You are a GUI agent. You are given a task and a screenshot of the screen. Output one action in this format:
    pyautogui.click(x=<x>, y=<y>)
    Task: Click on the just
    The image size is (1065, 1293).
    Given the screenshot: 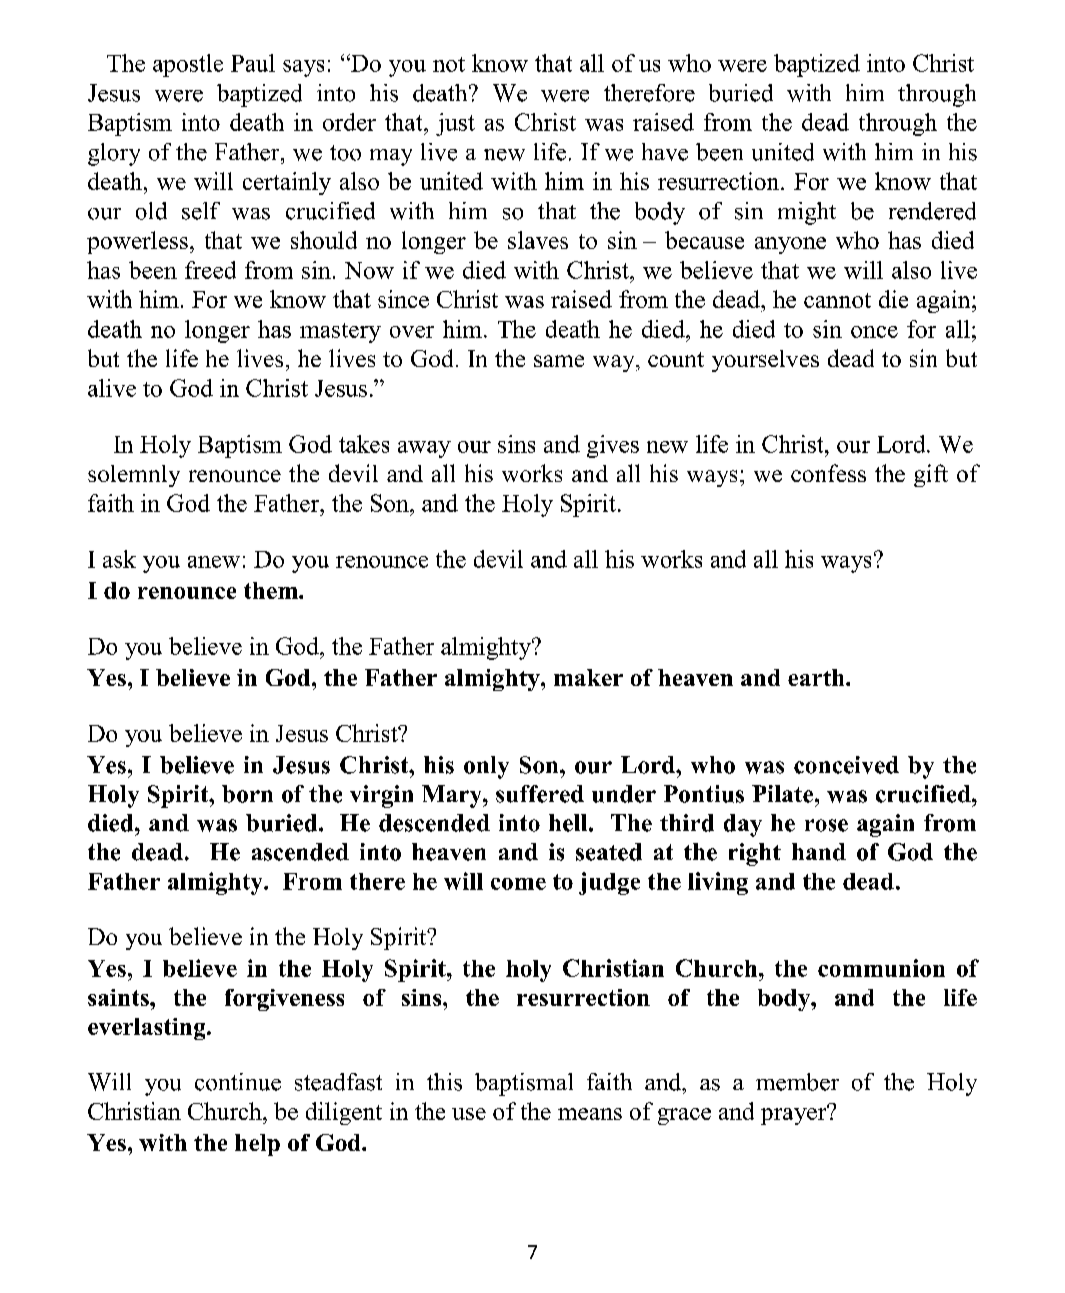 What is the action you would take?
    pyautogui.click(x=455, y=124)
